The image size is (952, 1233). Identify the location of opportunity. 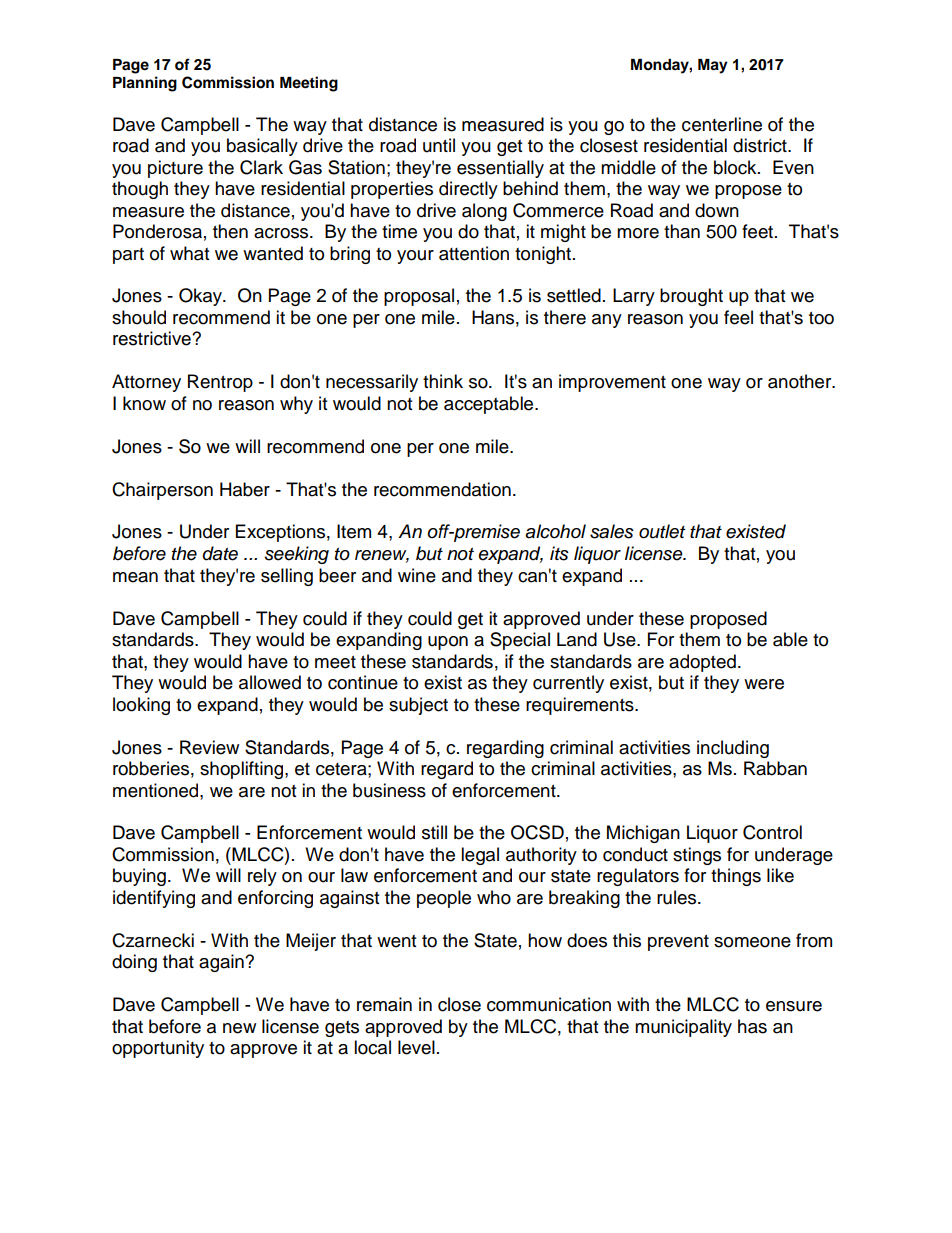
(158, 1049).
